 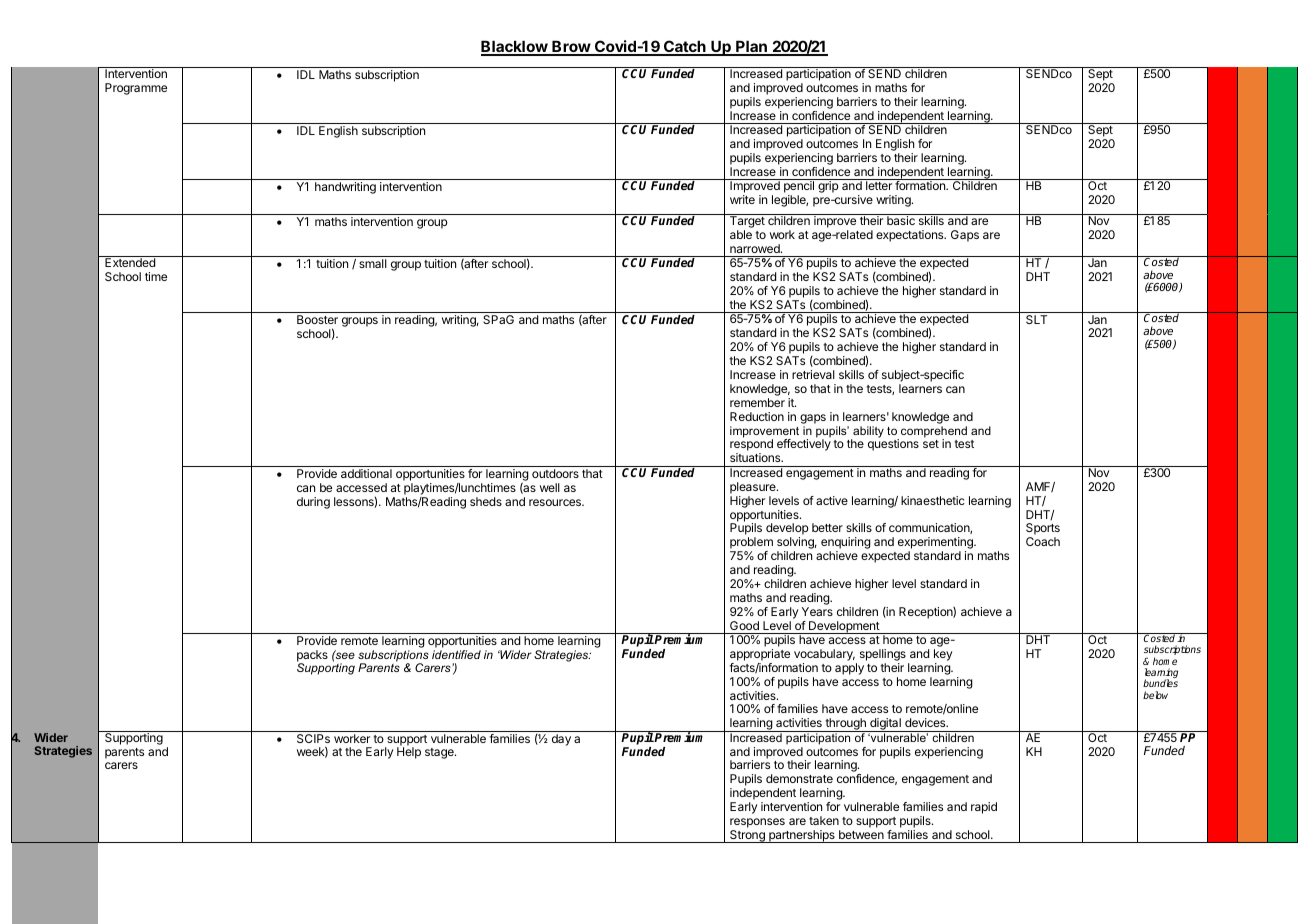 What do you see at coordinates (751, 47) in the image?
I see `Plan` at bounding box center [751, 47].
